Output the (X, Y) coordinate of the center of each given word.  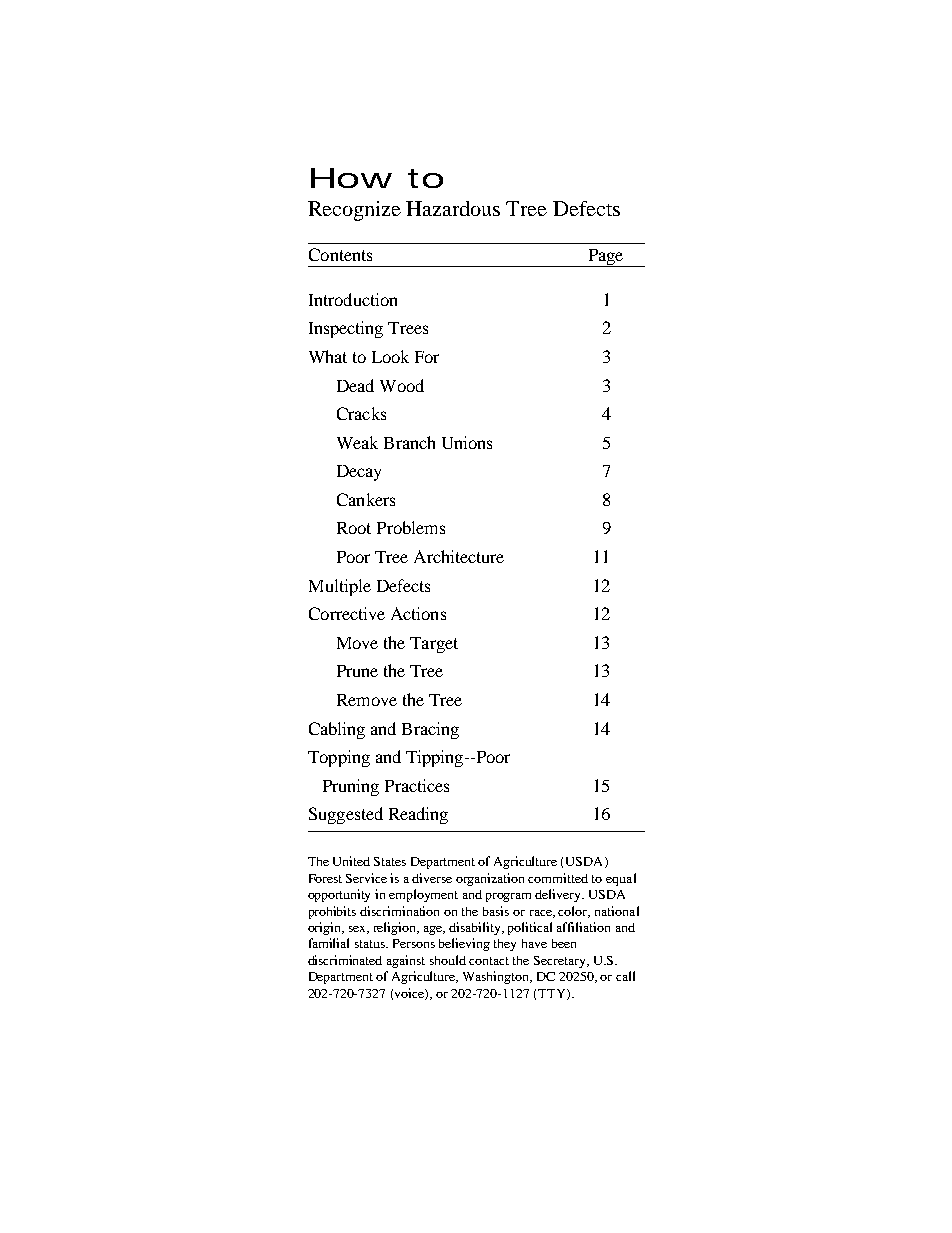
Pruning (351, 787)
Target (434, 645)
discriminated (345, 960)
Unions (467, 442)
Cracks (361, 413)
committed (558, 878)
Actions (418, 613)
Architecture (459, 556)
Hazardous (453, 208)
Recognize (354, 211)
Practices (417, 785)
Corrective (347, 613)
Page (606, 258)
